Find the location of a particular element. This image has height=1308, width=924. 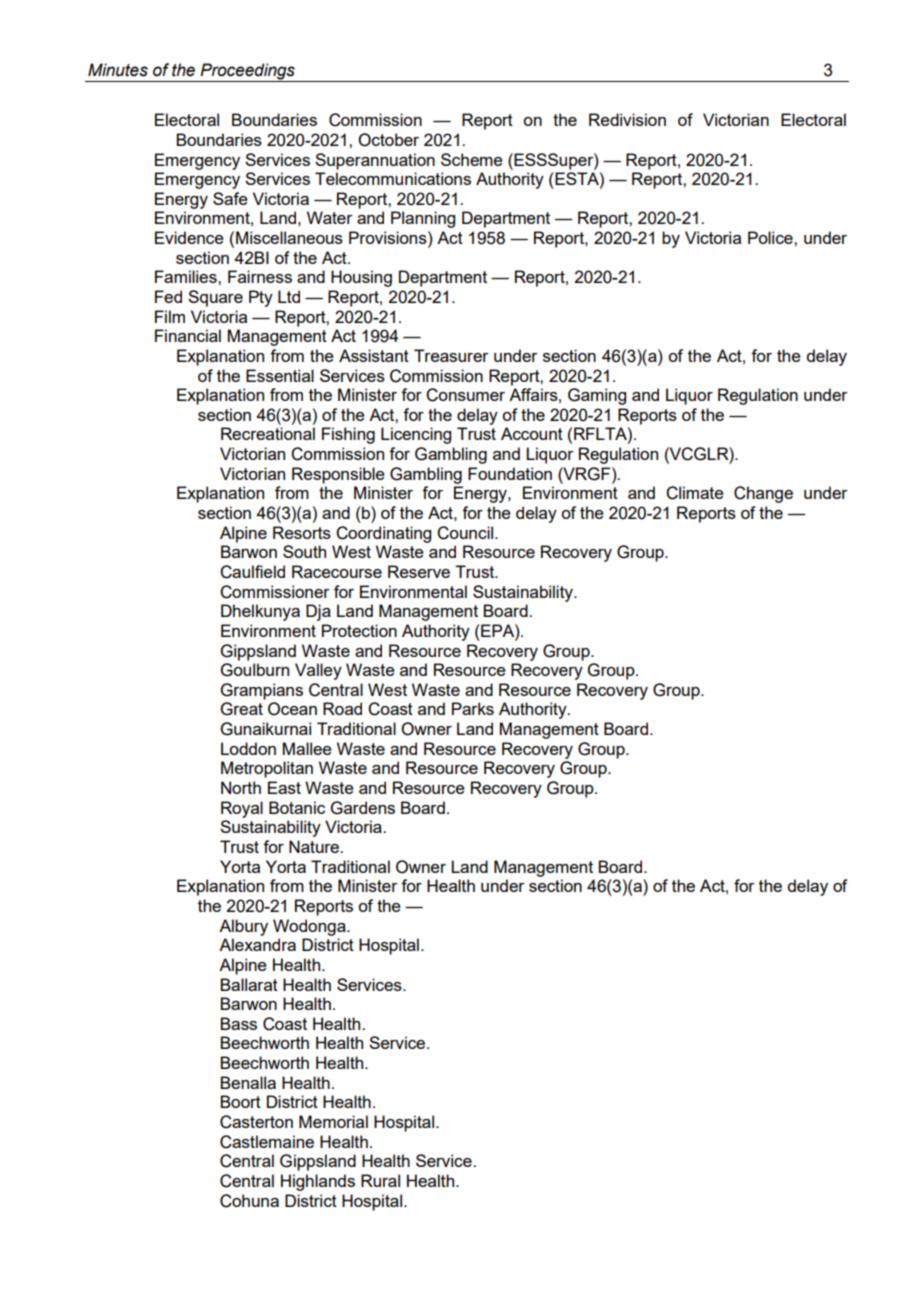

Reserve is located at coordinates (419, 571).
